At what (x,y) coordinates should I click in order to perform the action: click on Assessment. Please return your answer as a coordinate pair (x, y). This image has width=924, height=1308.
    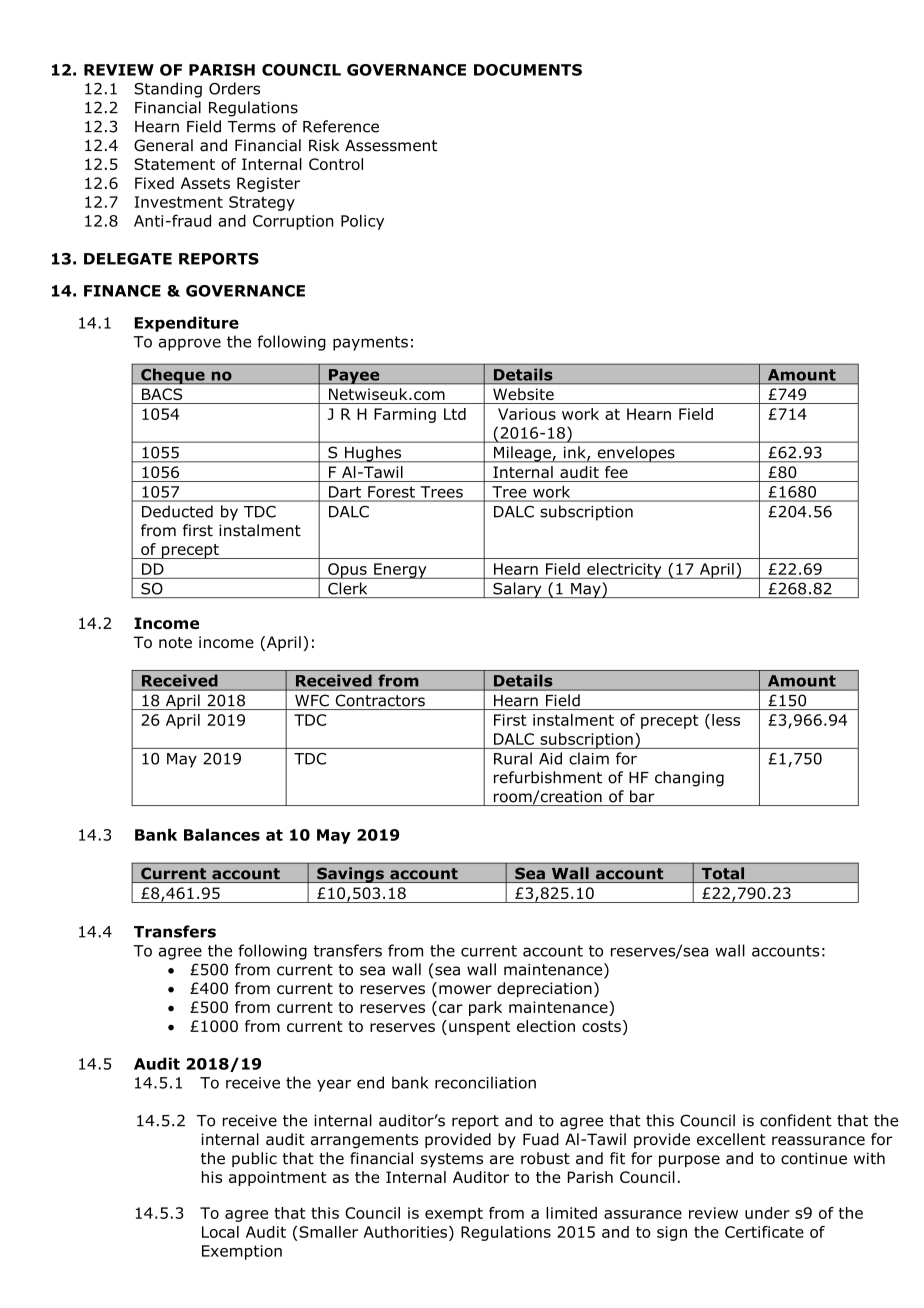
    Looking at the image, I should click on (391, 146).
